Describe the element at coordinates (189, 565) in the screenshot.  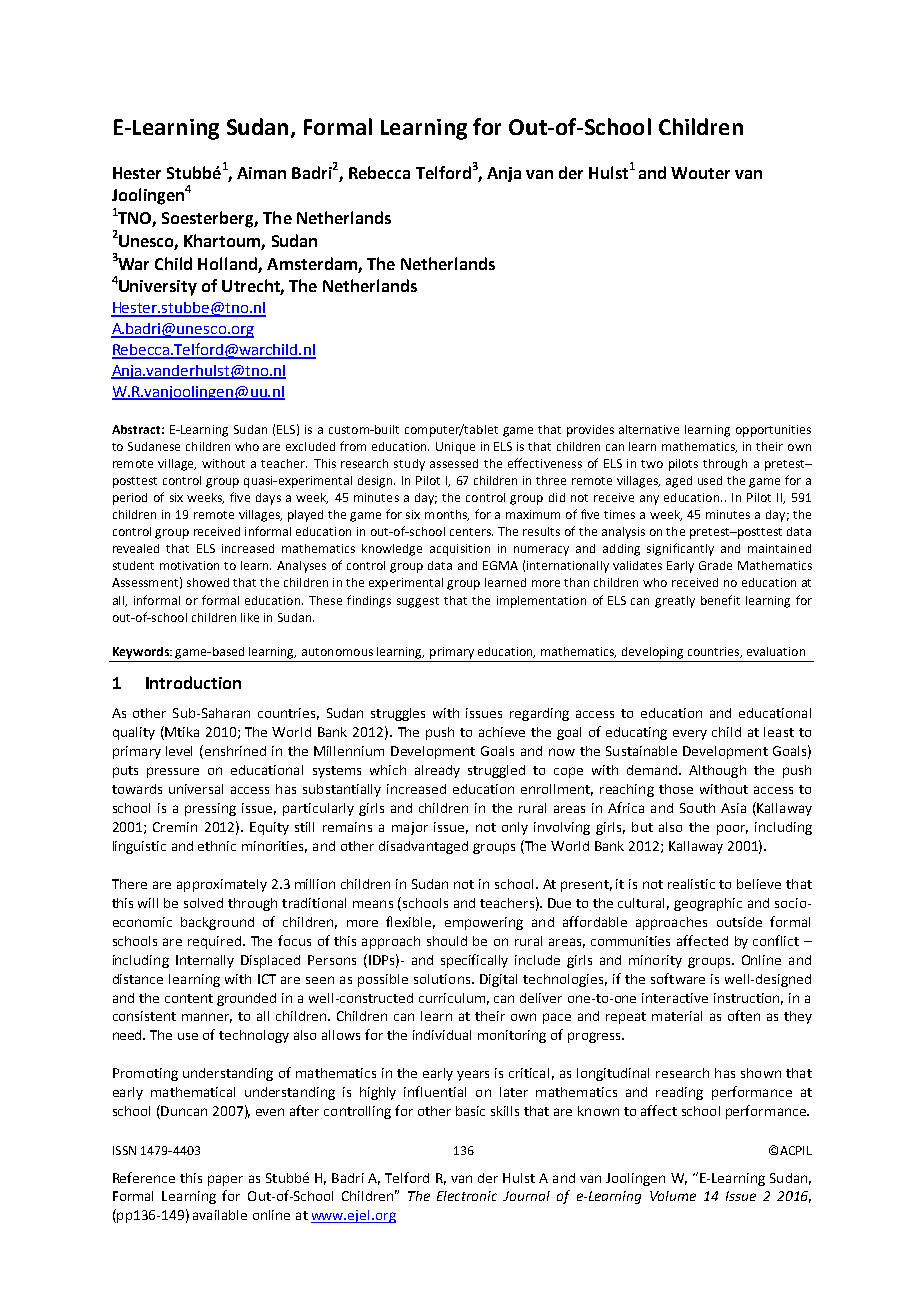
I see `motivation` at that location.
